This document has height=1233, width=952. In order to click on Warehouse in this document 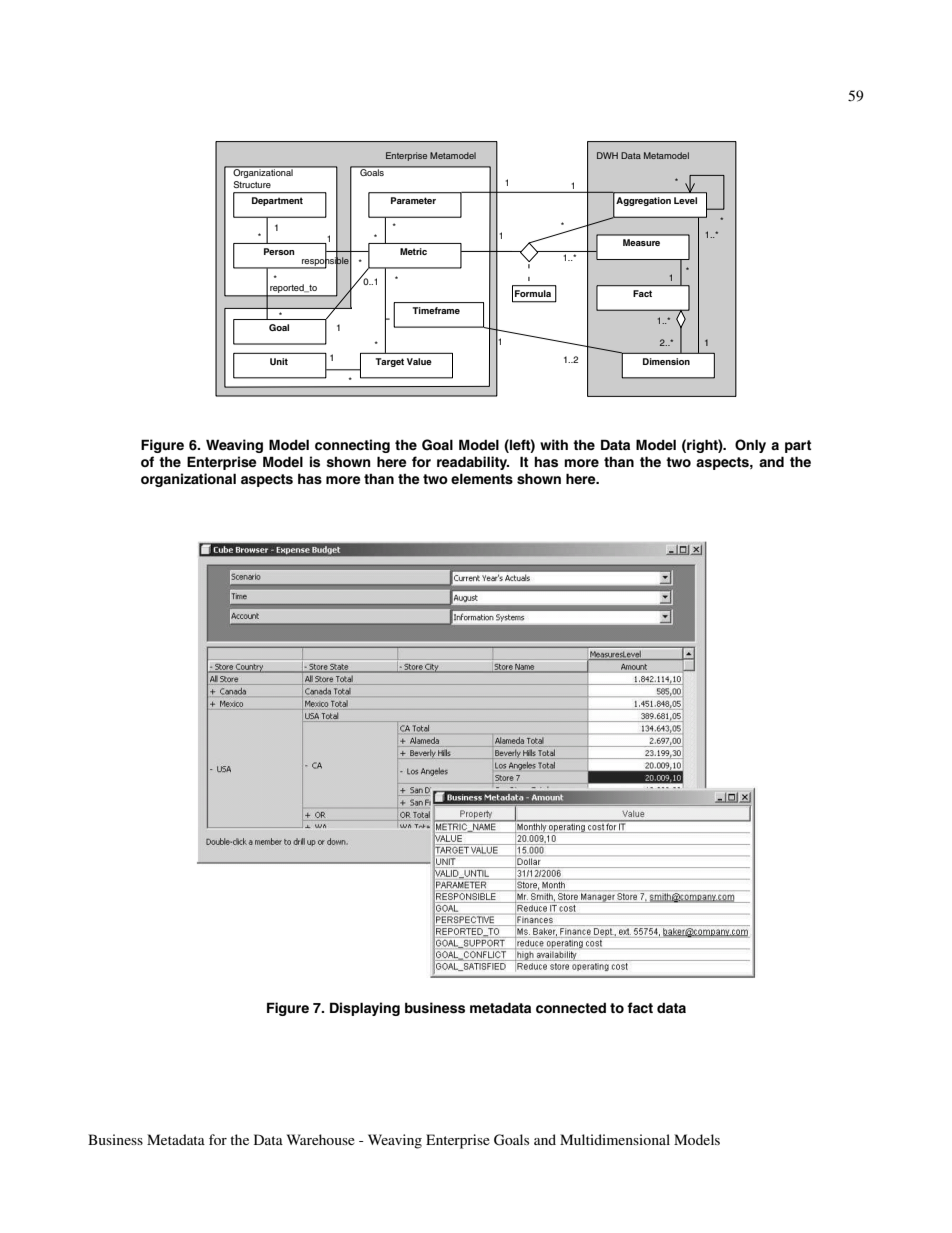, I will do `click(321, 1139)`.
